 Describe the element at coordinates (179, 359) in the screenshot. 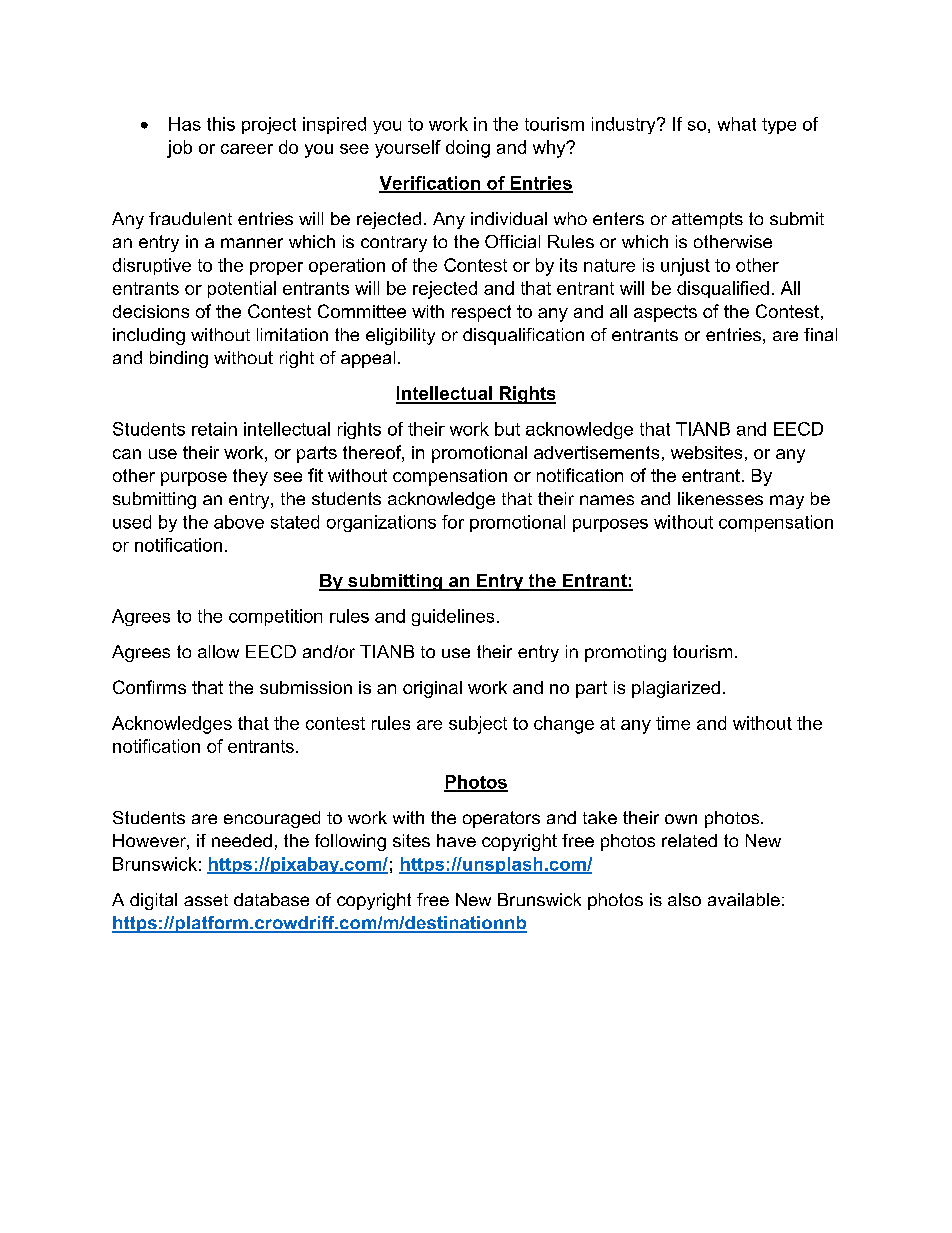

I see `binding` at that location.
